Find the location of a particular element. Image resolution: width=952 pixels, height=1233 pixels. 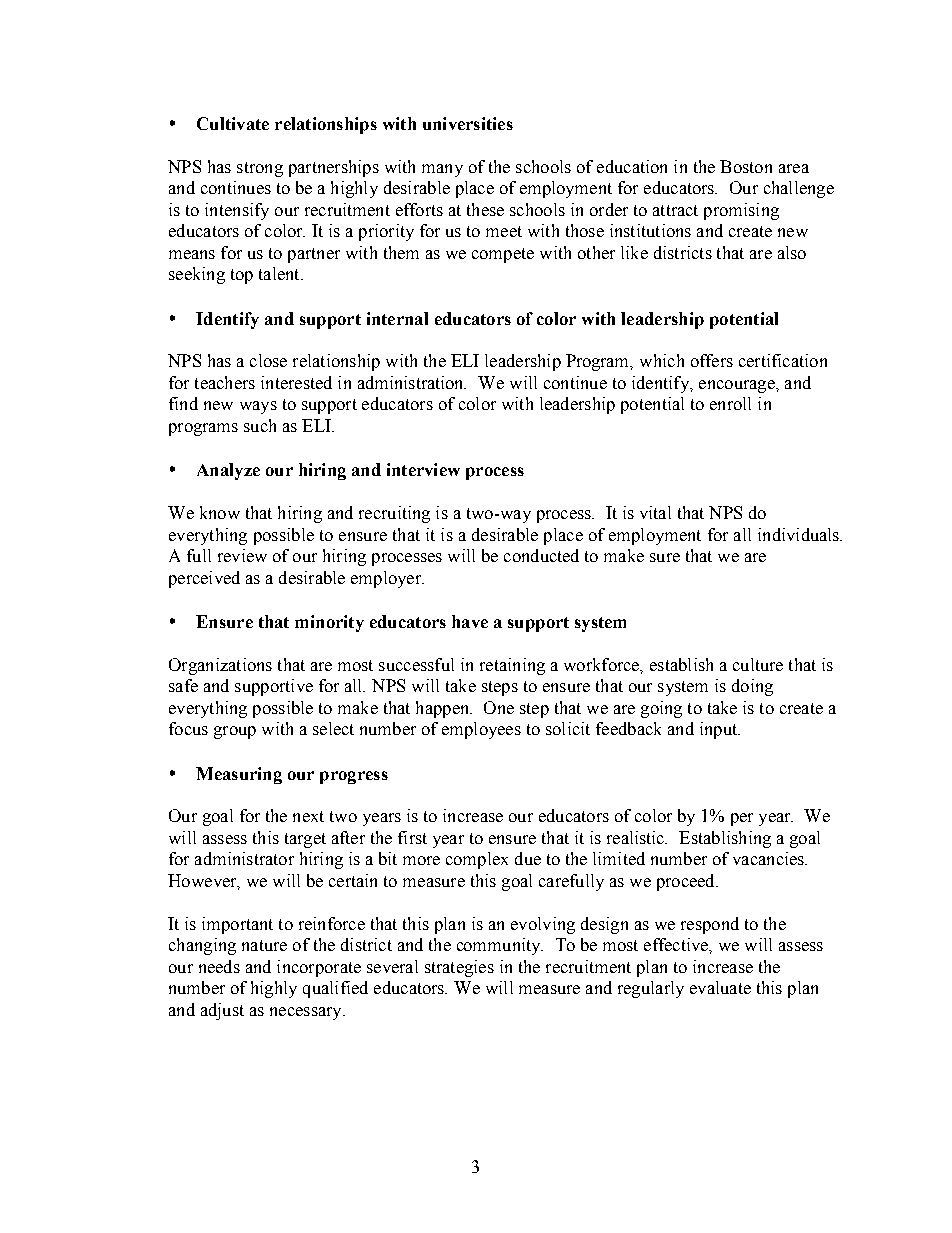

universities is located at coordinates (468, 123).
